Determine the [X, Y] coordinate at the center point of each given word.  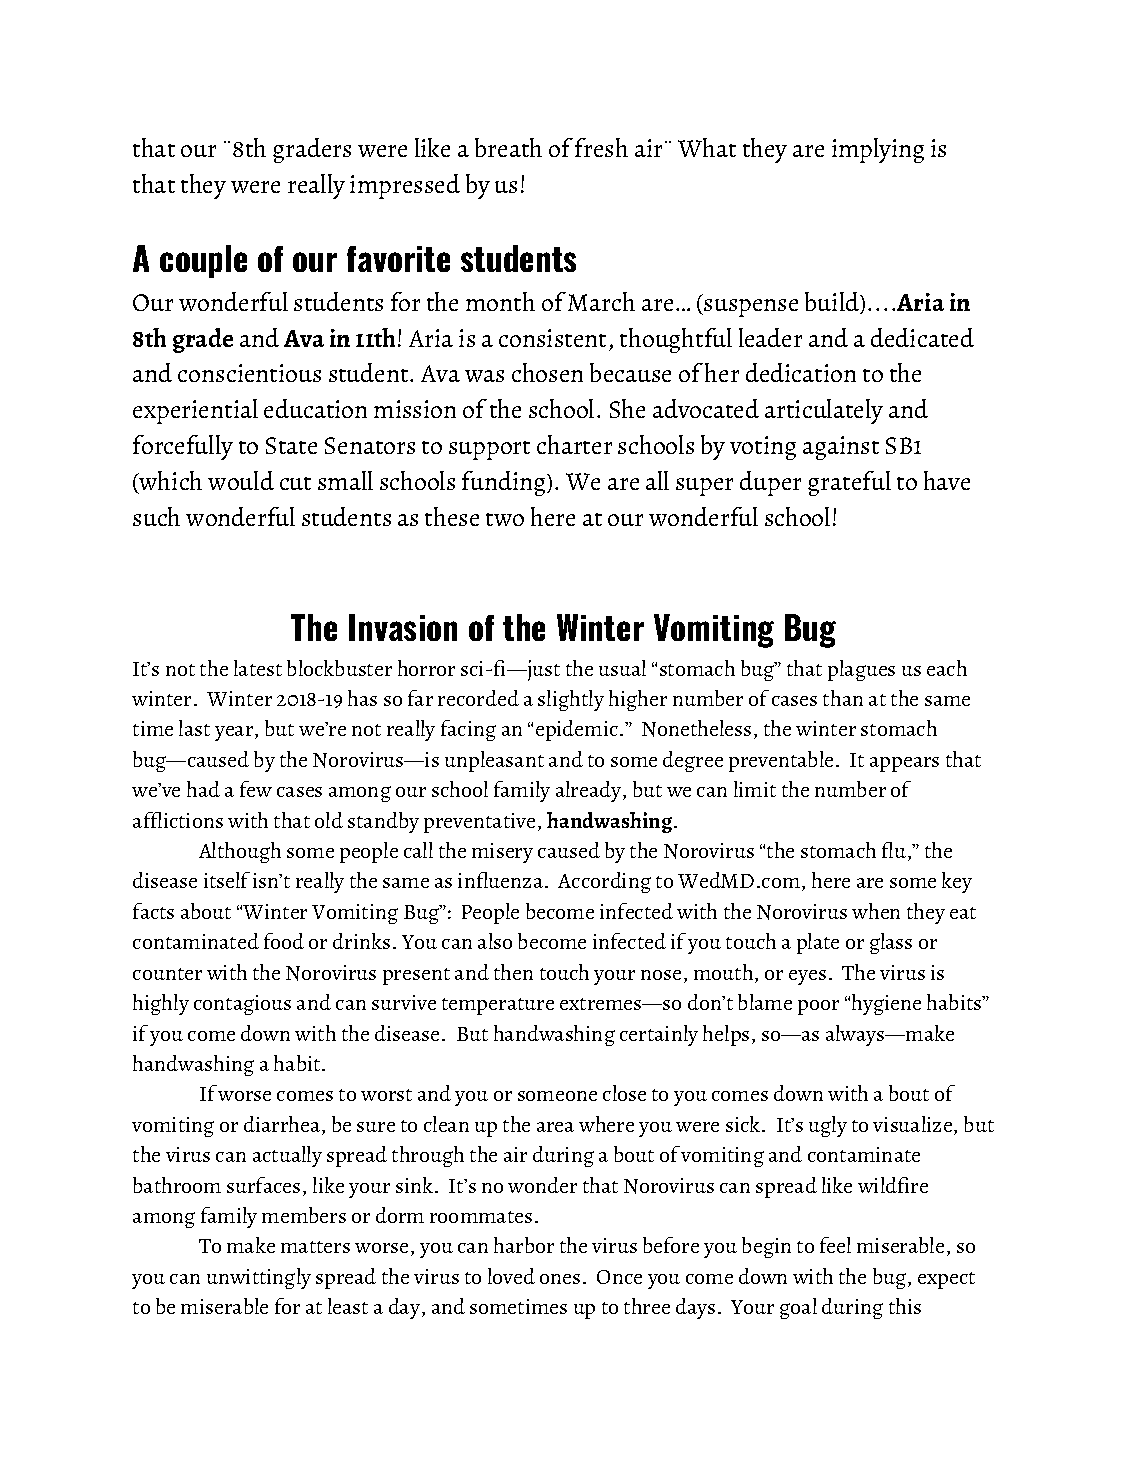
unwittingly [259, 1278]
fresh [601, 147]
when [876, 911]
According [604, 882]
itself [227, 880]
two [505, 519]
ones [560, 1279]
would [241, 480]
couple [203, 261]
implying [878, 150]
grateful [849, 483]
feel [835, 1245]
